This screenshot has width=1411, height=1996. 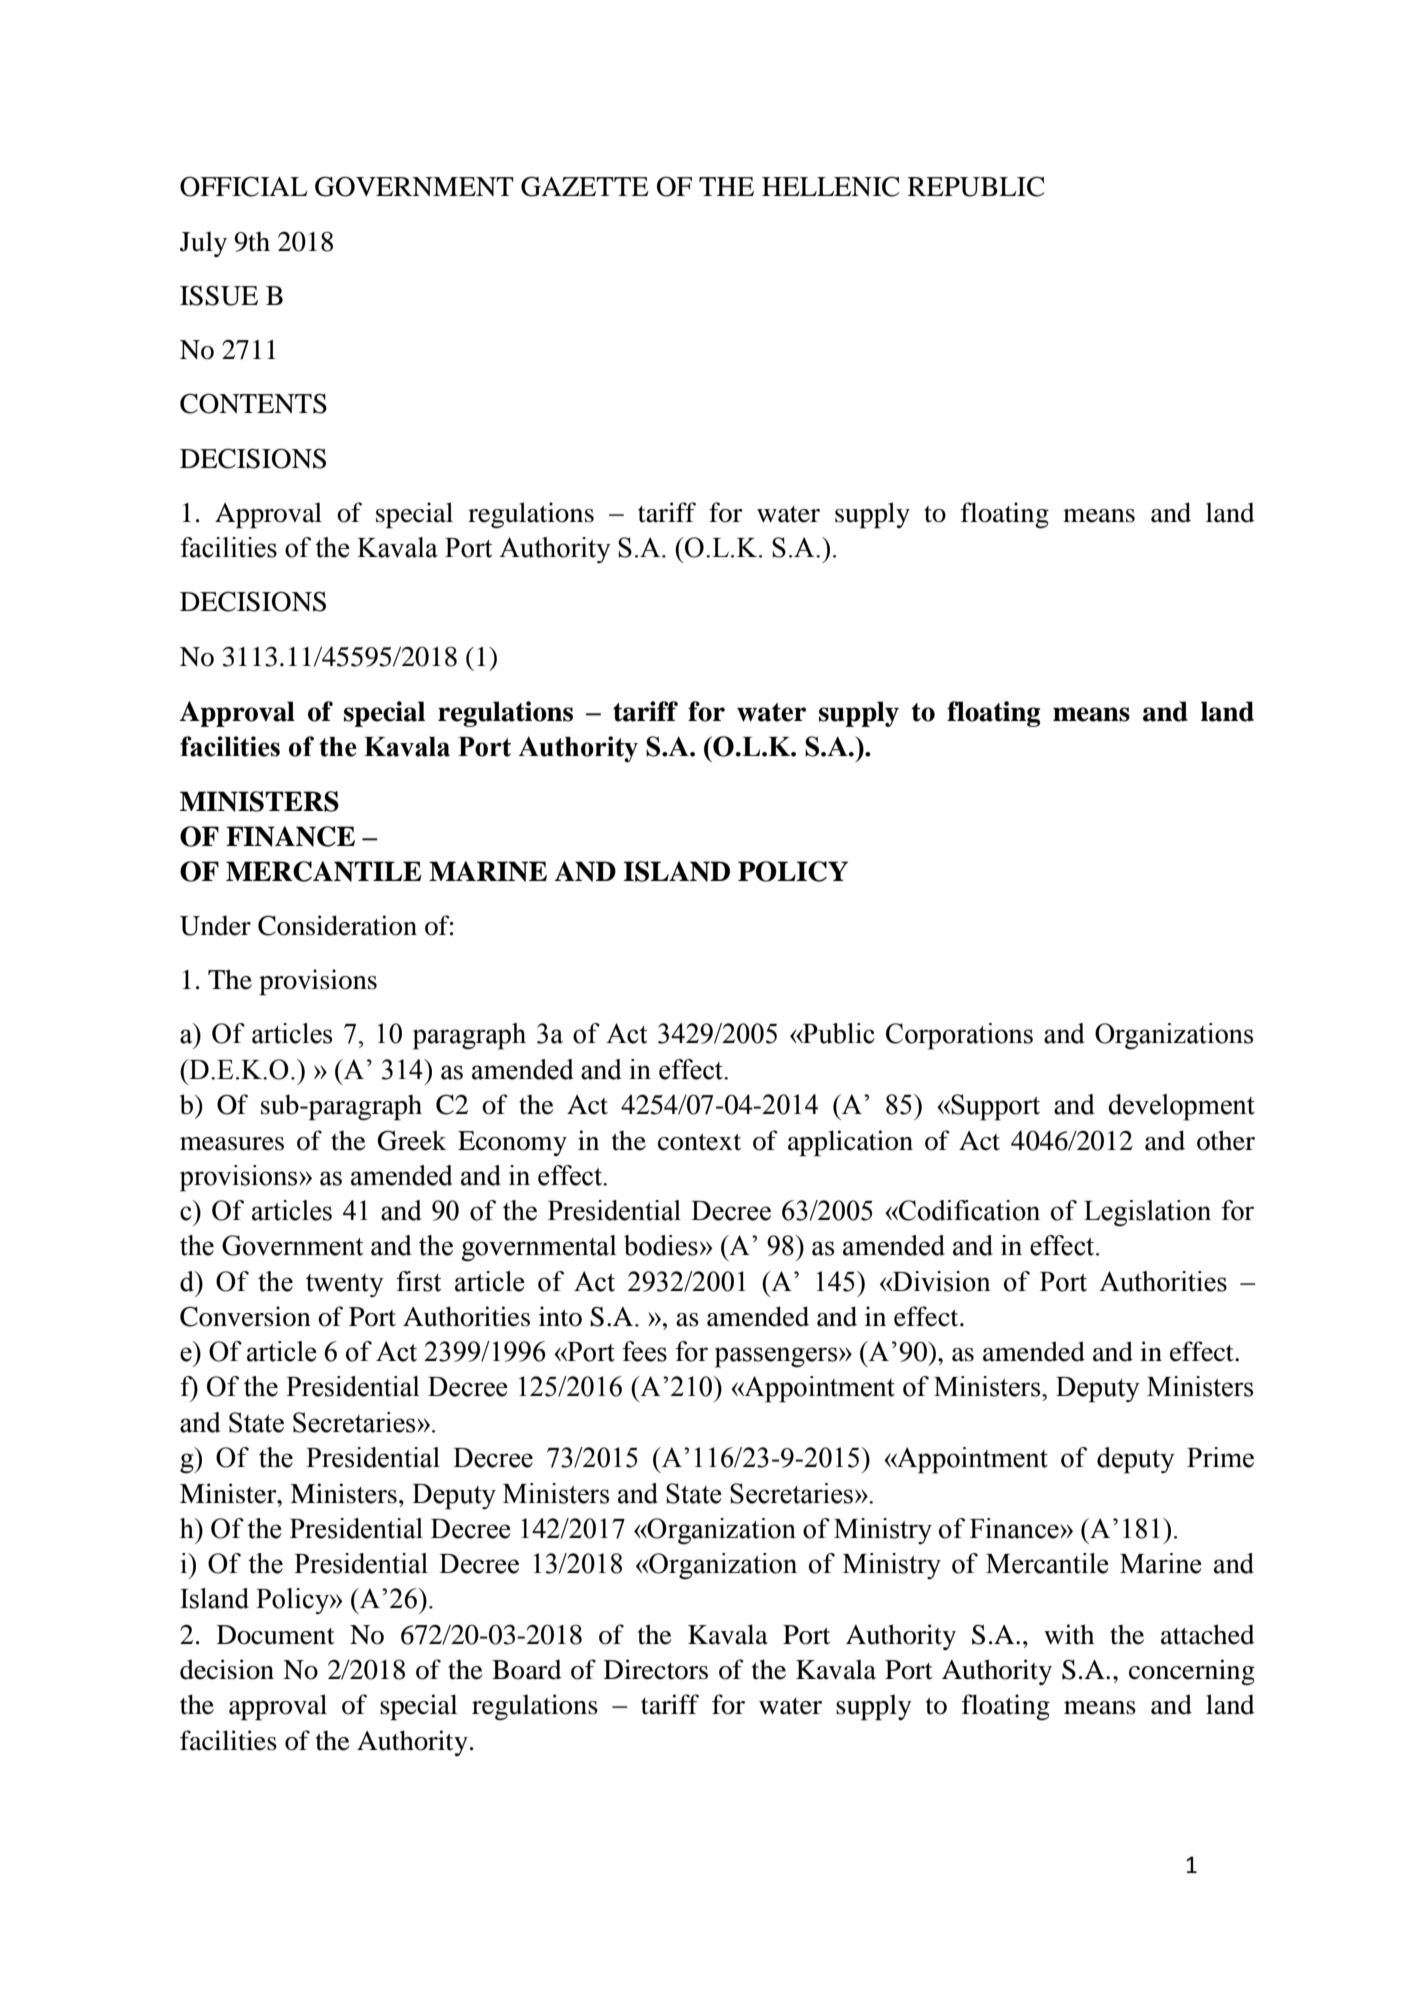 What do you see at coordinates (337, 925) in the screenshot?
I see `Consideration` at bounding box center [337, 925].
